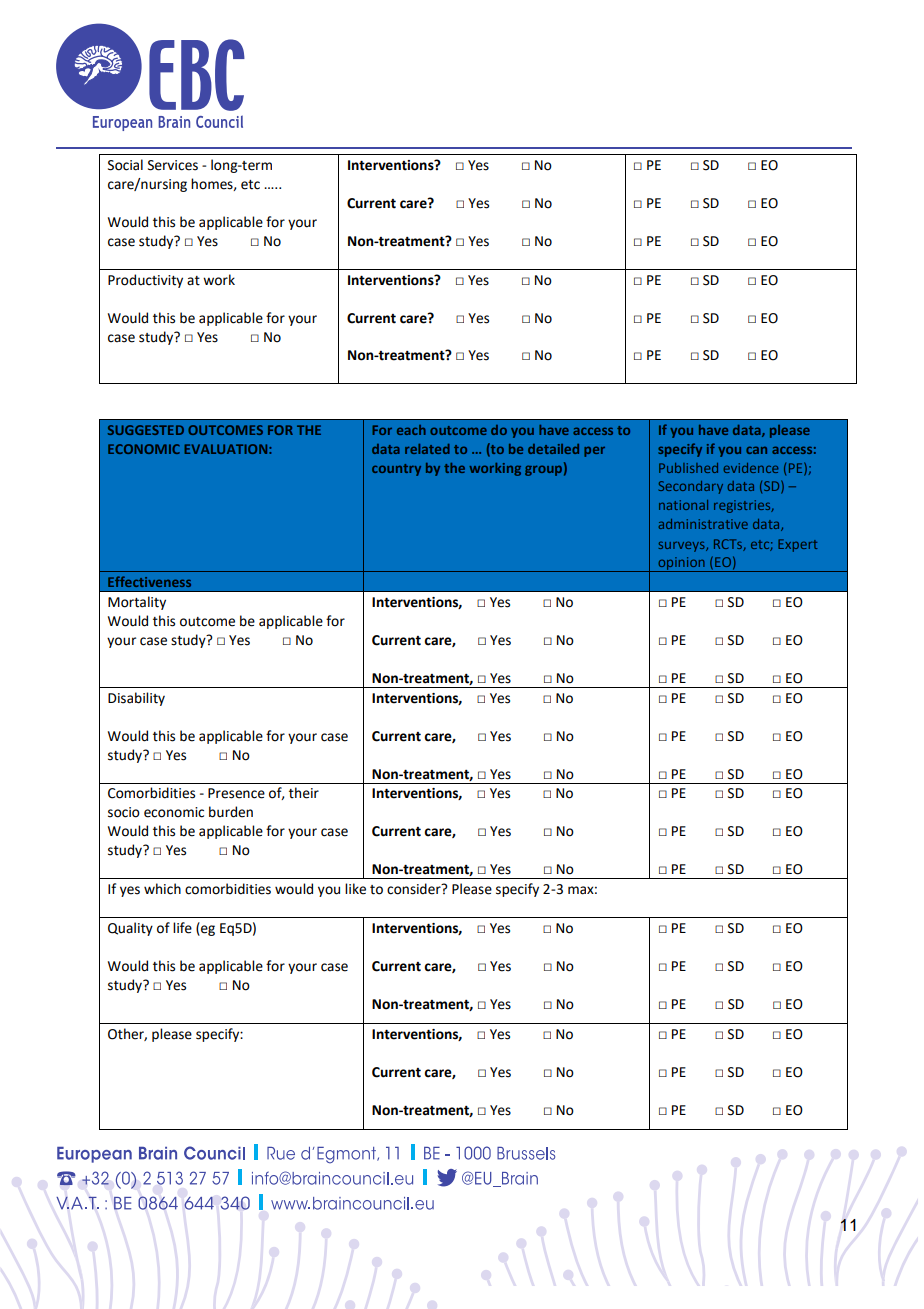 The width and height of the screenshot is (924, 1309). I want to click on Secondary, so click(691, 487).
